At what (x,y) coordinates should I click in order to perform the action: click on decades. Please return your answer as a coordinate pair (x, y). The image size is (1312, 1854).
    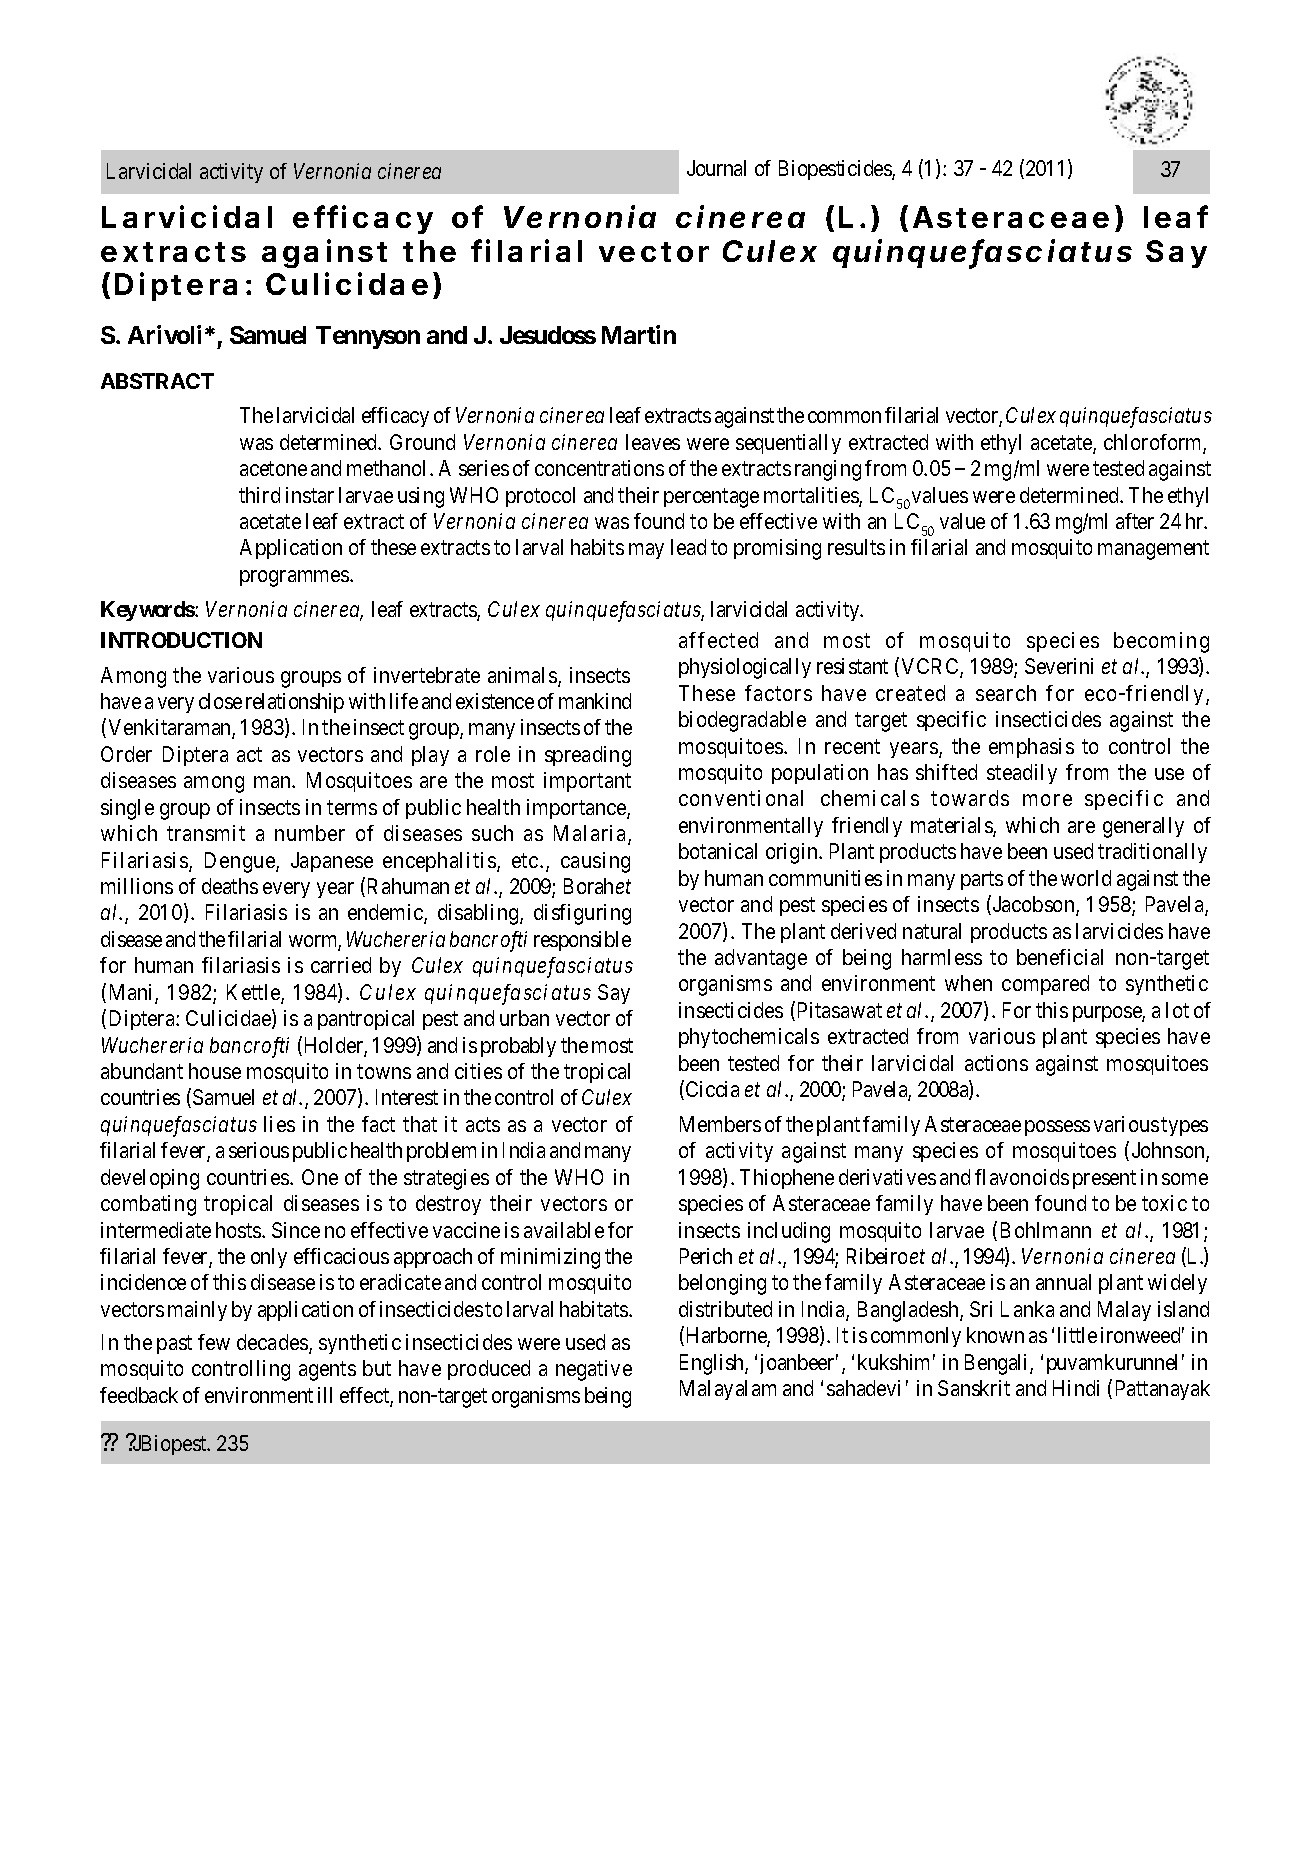
    Looking at the image, I should click on (272, 1342).
